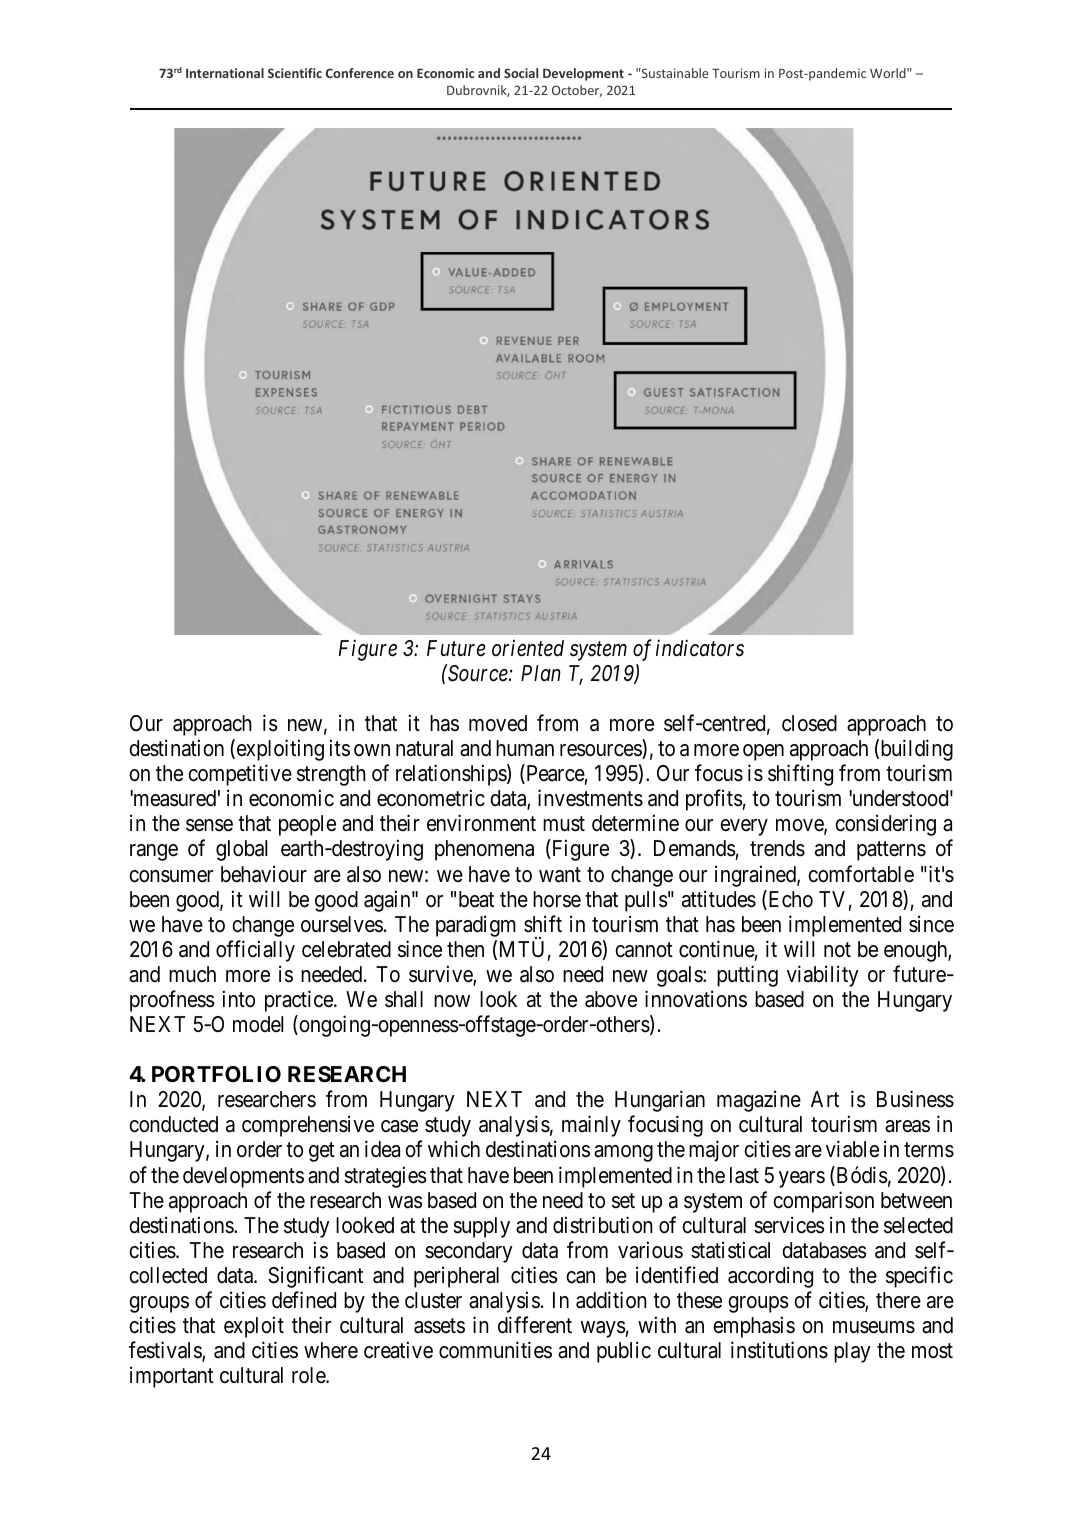 This document has height=1530, width=1082. Describe the element at coordinates (564, 824) in the document. I see `must` at that location.
